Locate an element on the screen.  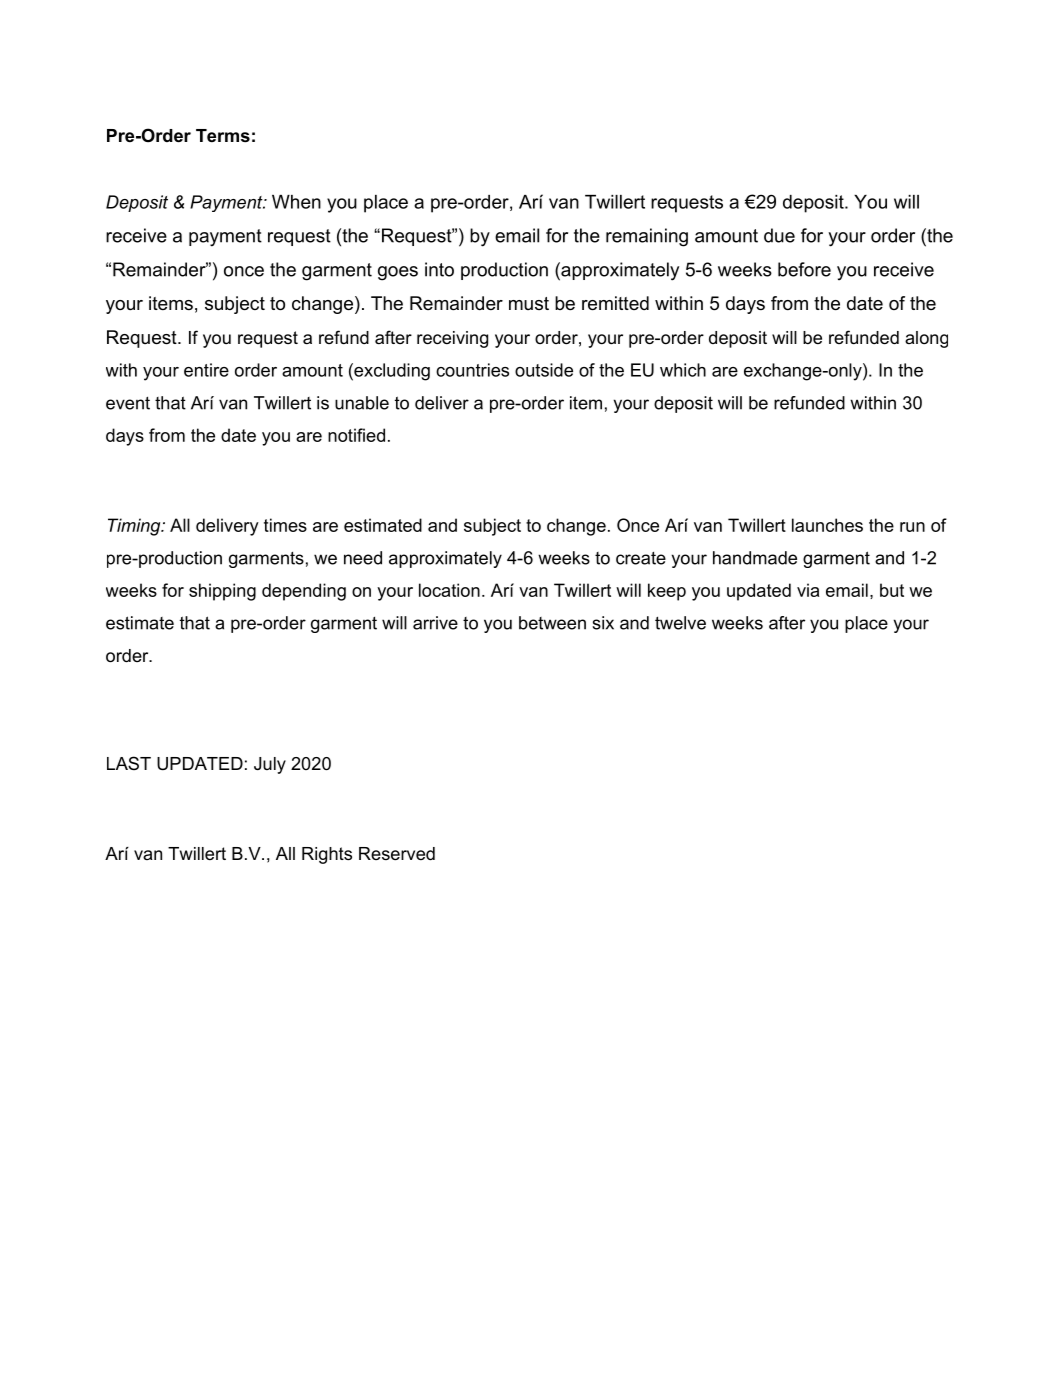
launches is located at coordinates (827, 525).
